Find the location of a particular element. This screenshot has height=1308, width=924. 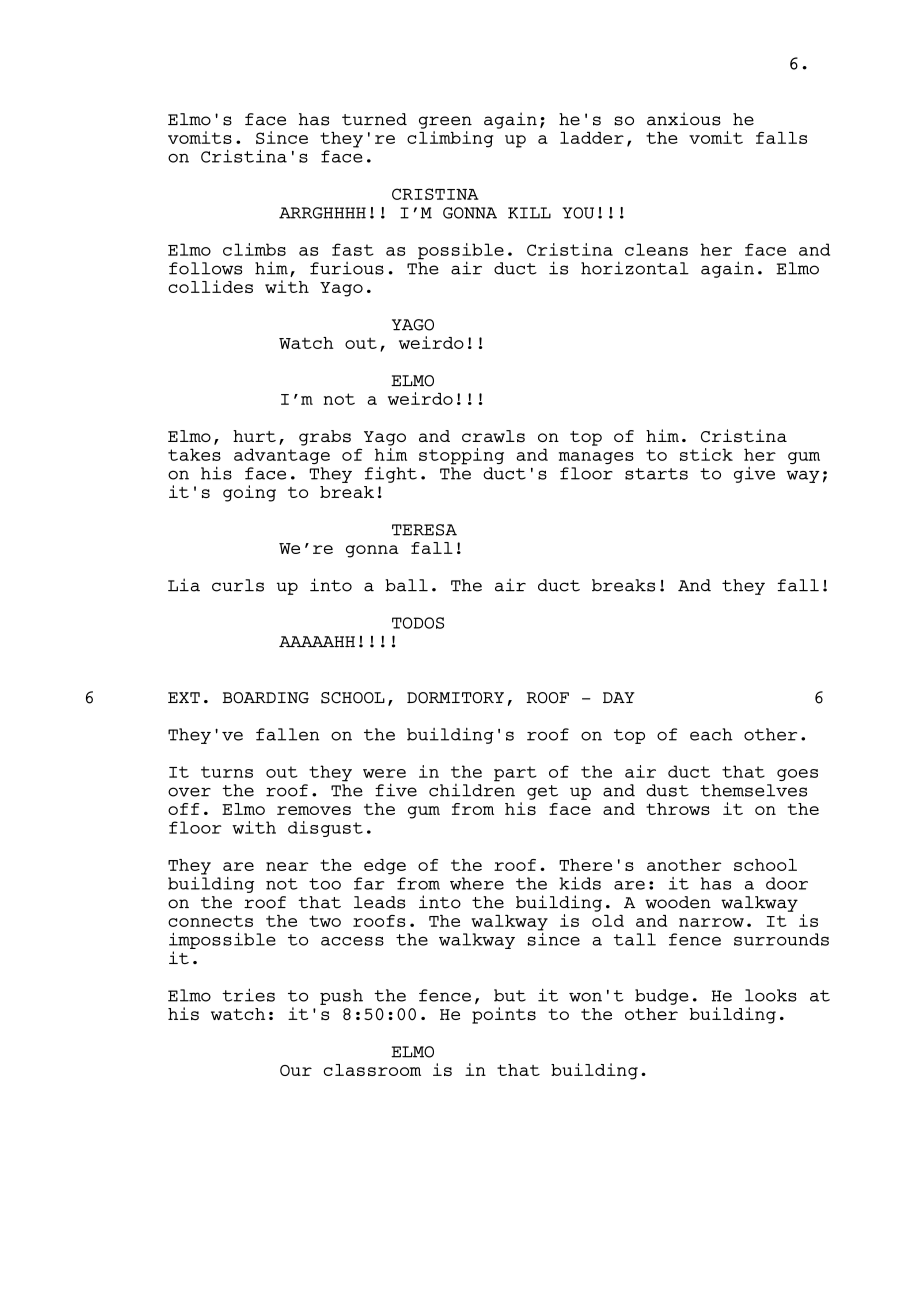

TODOS is located at coordinates (418, 623).
